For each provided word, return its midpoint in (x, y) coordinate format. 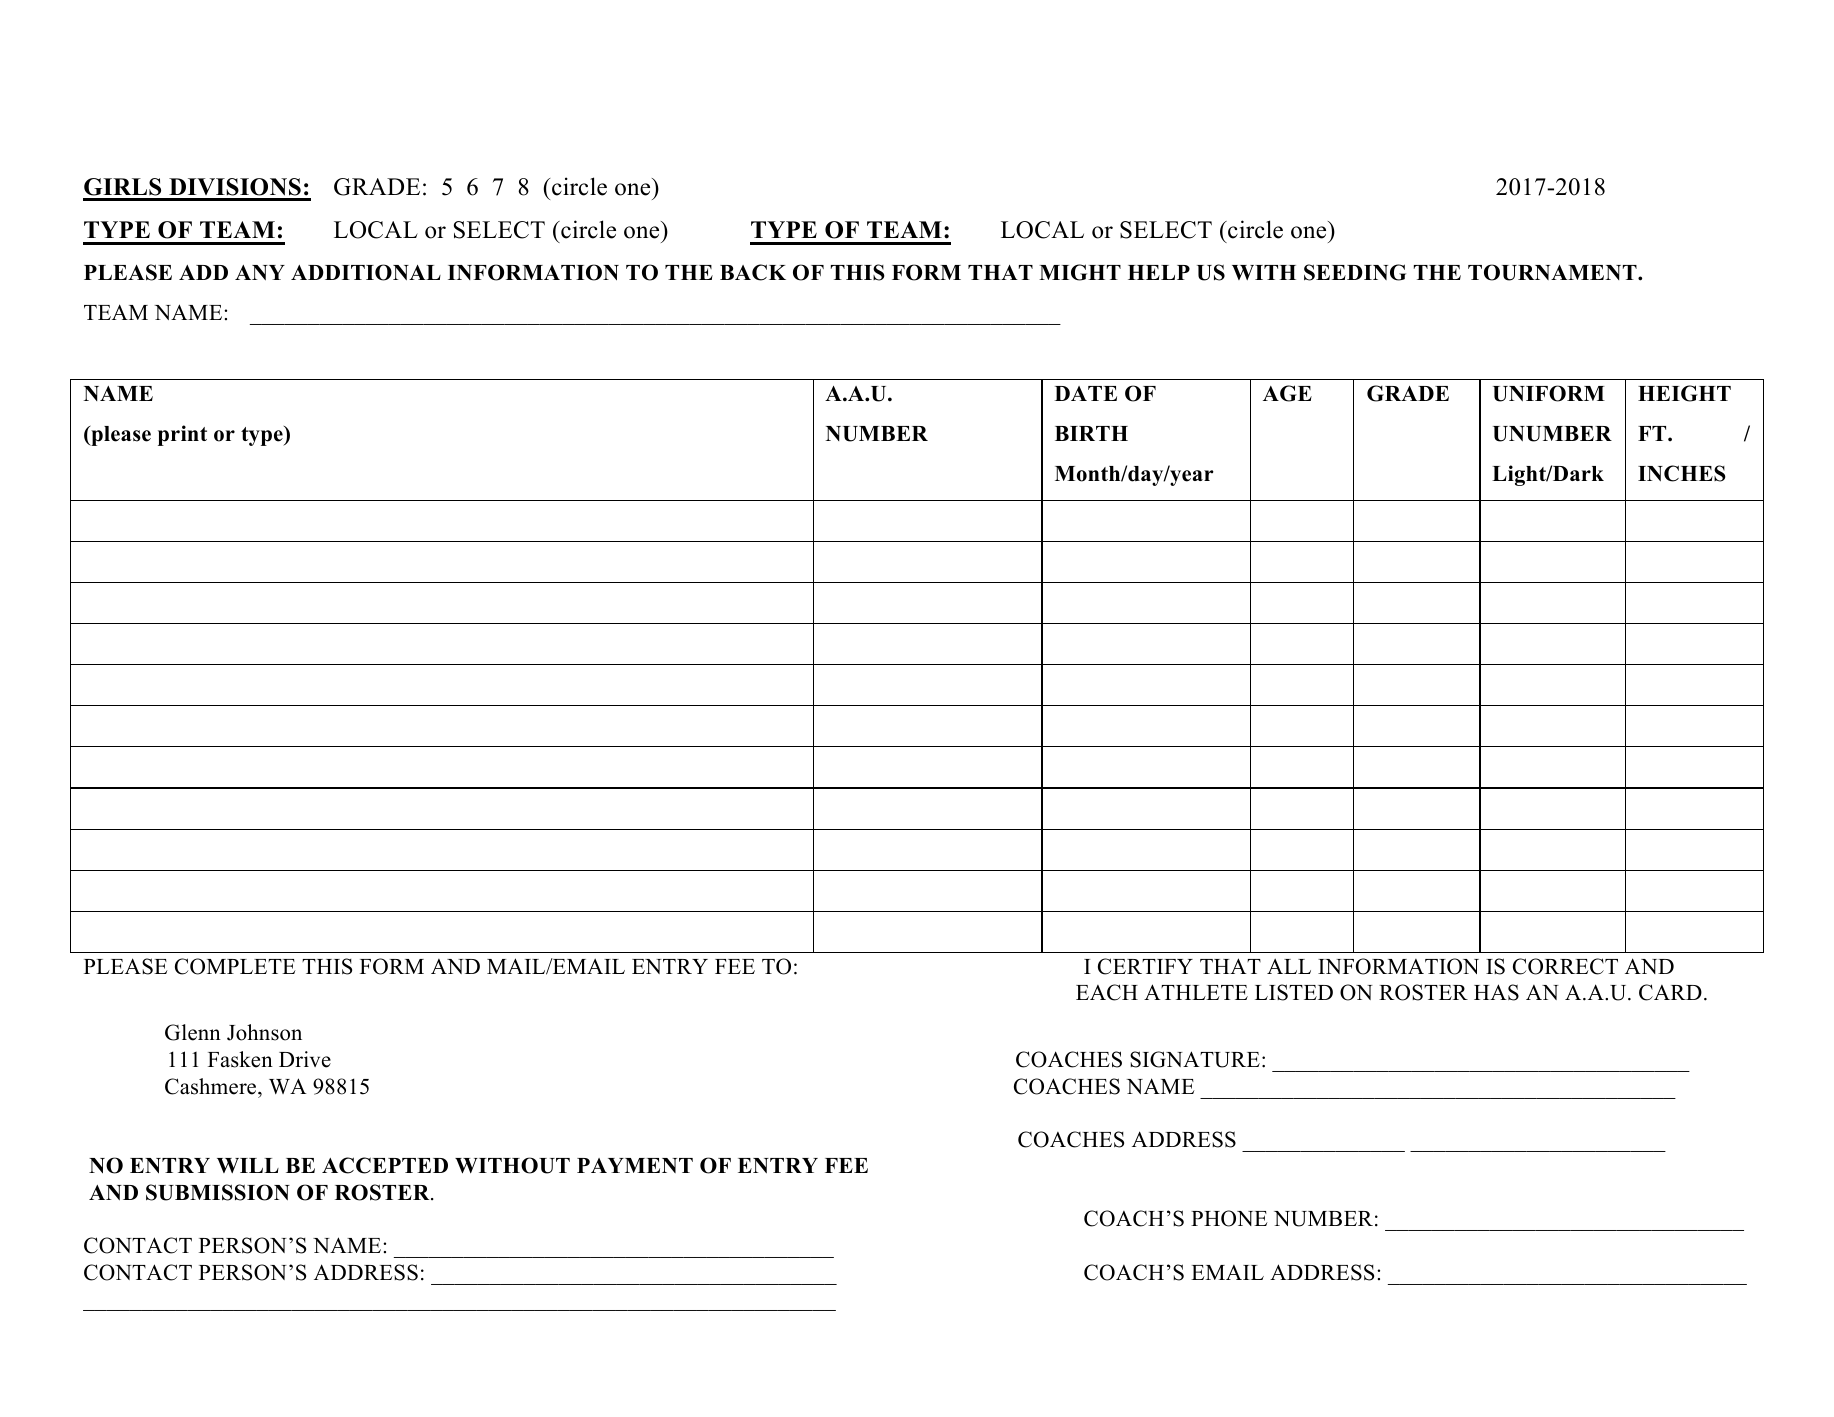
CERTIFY (1145, 966)
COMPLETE (235, 966)
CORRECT (1565, 966)
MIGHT (1080, 272)
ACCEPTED (385, 1165)
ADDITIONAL (366, 272)
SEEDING (1355, 272)
